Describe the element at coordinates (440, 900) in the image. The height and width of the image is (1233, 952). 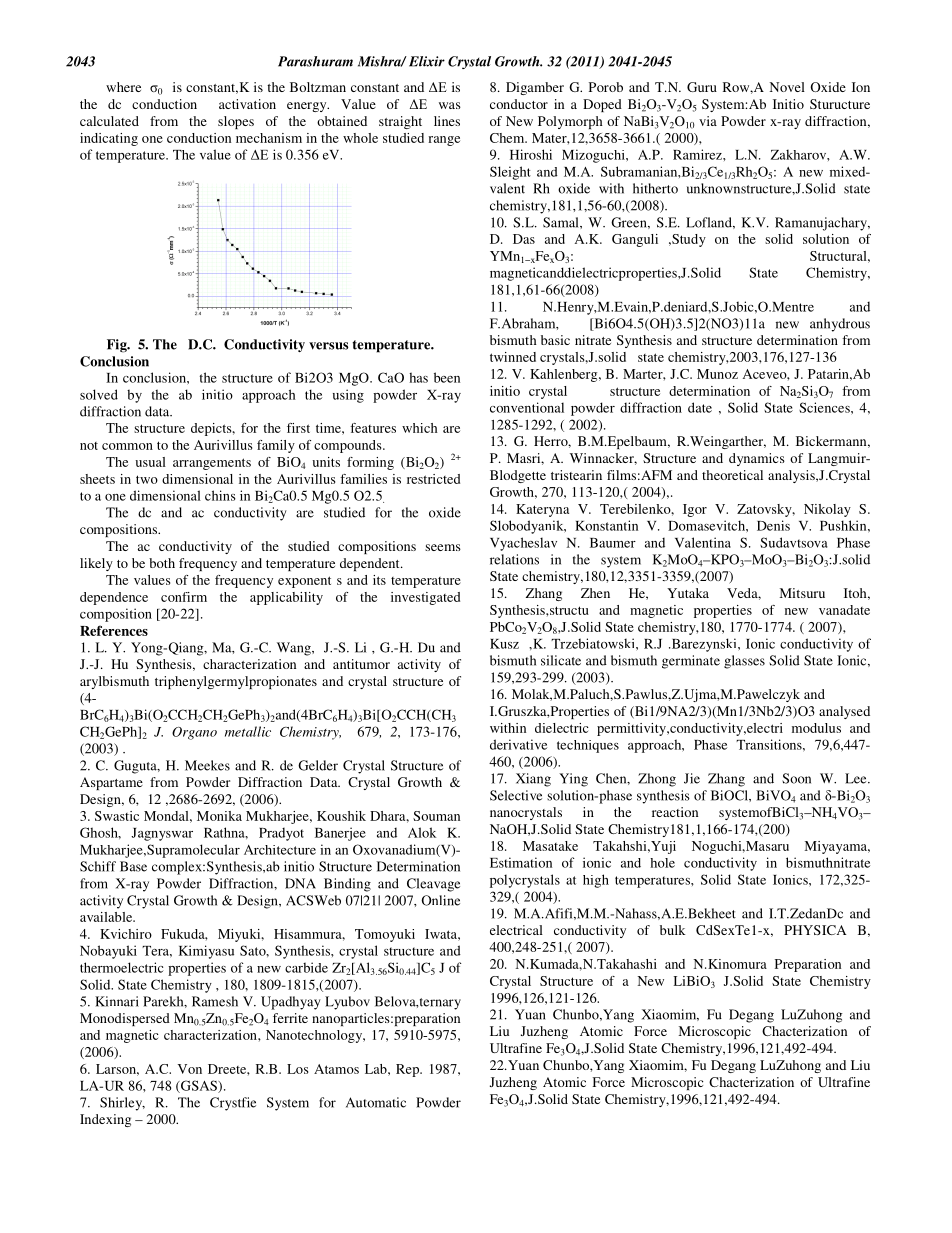
I see `Online` at that location.
